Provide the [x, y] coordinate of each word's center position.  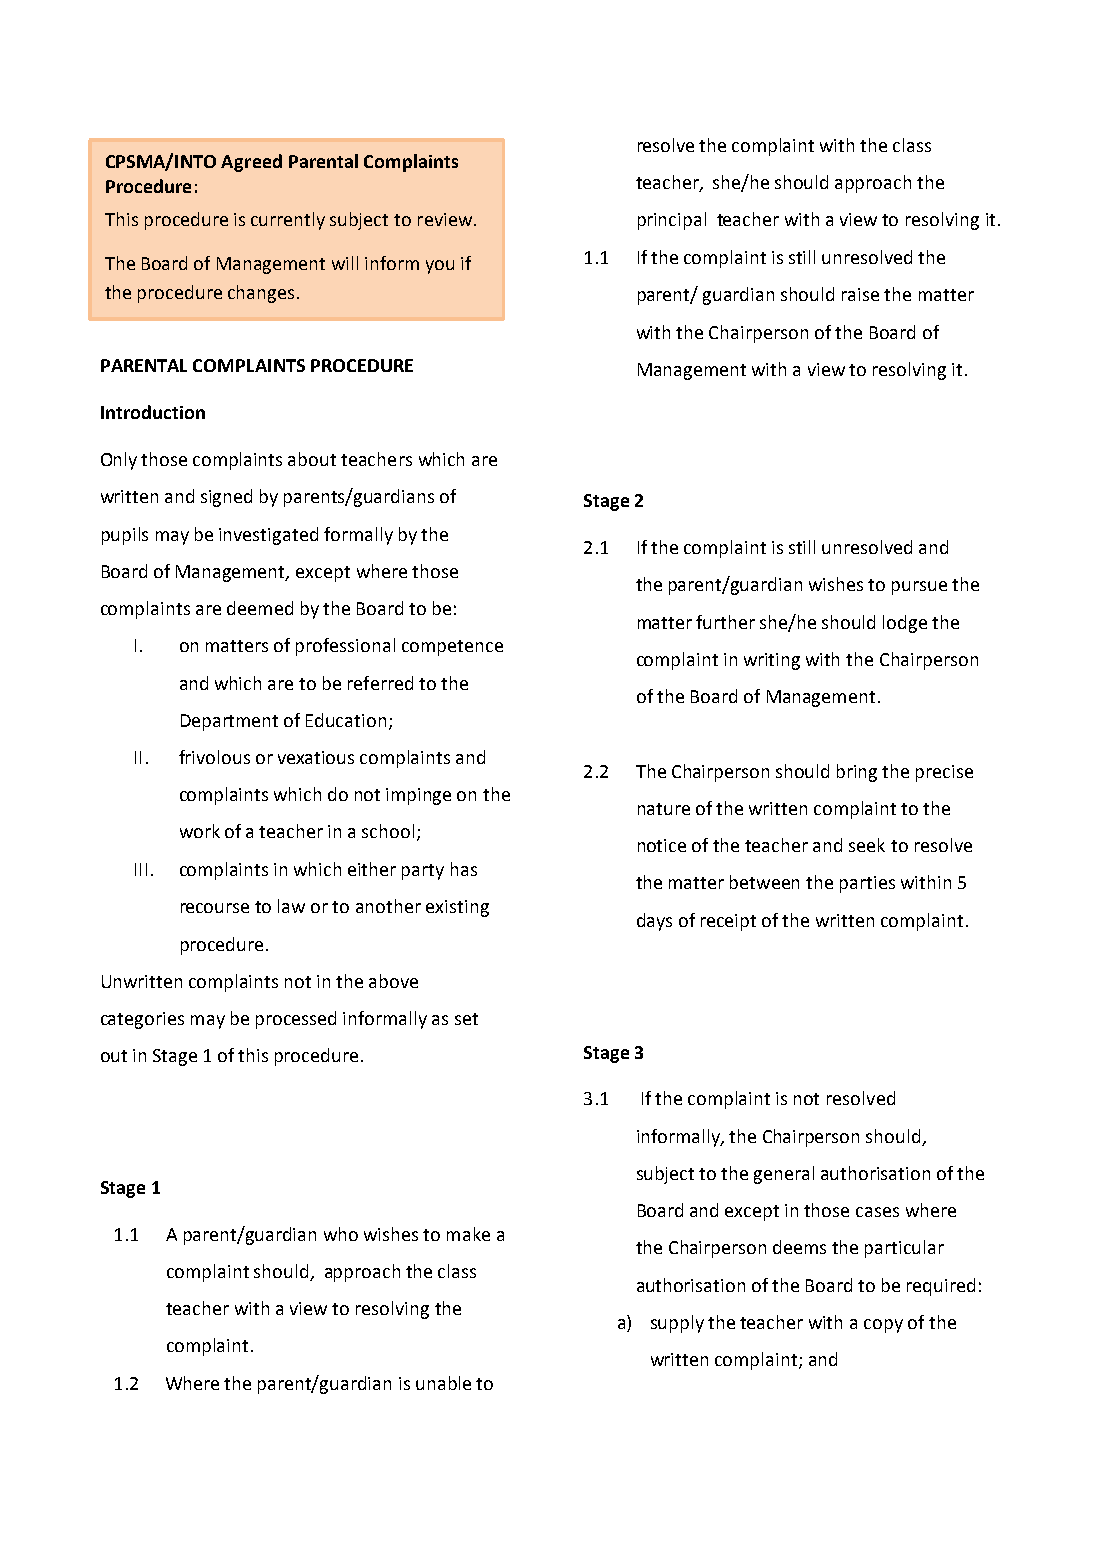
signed [226, 498]
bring [857, 773]
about [312, 459]
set [466, 1019]
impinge [418, 796]
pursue [919, 588]
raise [860, 294]
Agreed [251, 163]
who [341, 1234]
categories [142, 1020]
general [784, 1175]
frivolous [214, 757]
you [440, 267]
